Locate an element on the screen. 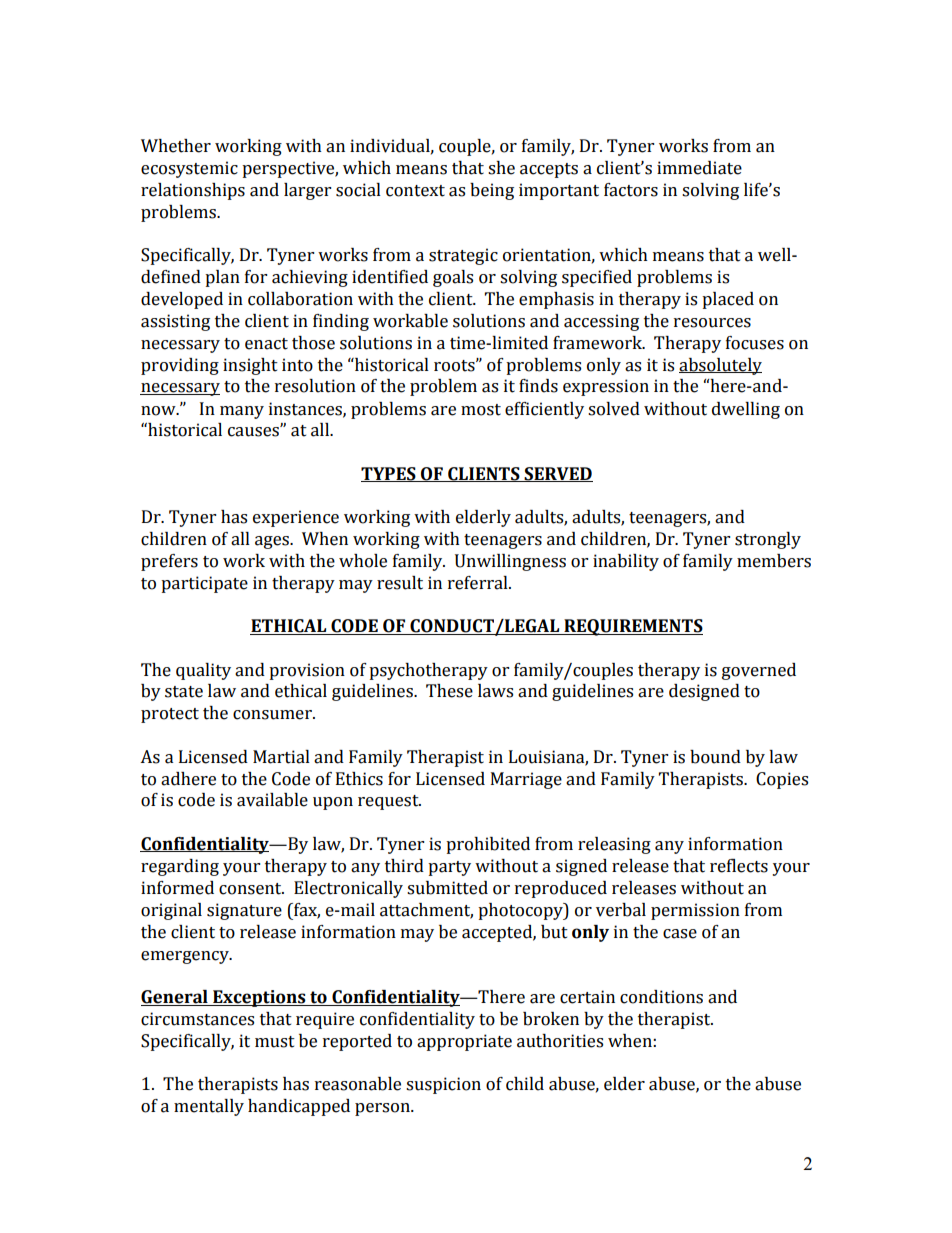  mentally is located at coordinates (209, 1107).
